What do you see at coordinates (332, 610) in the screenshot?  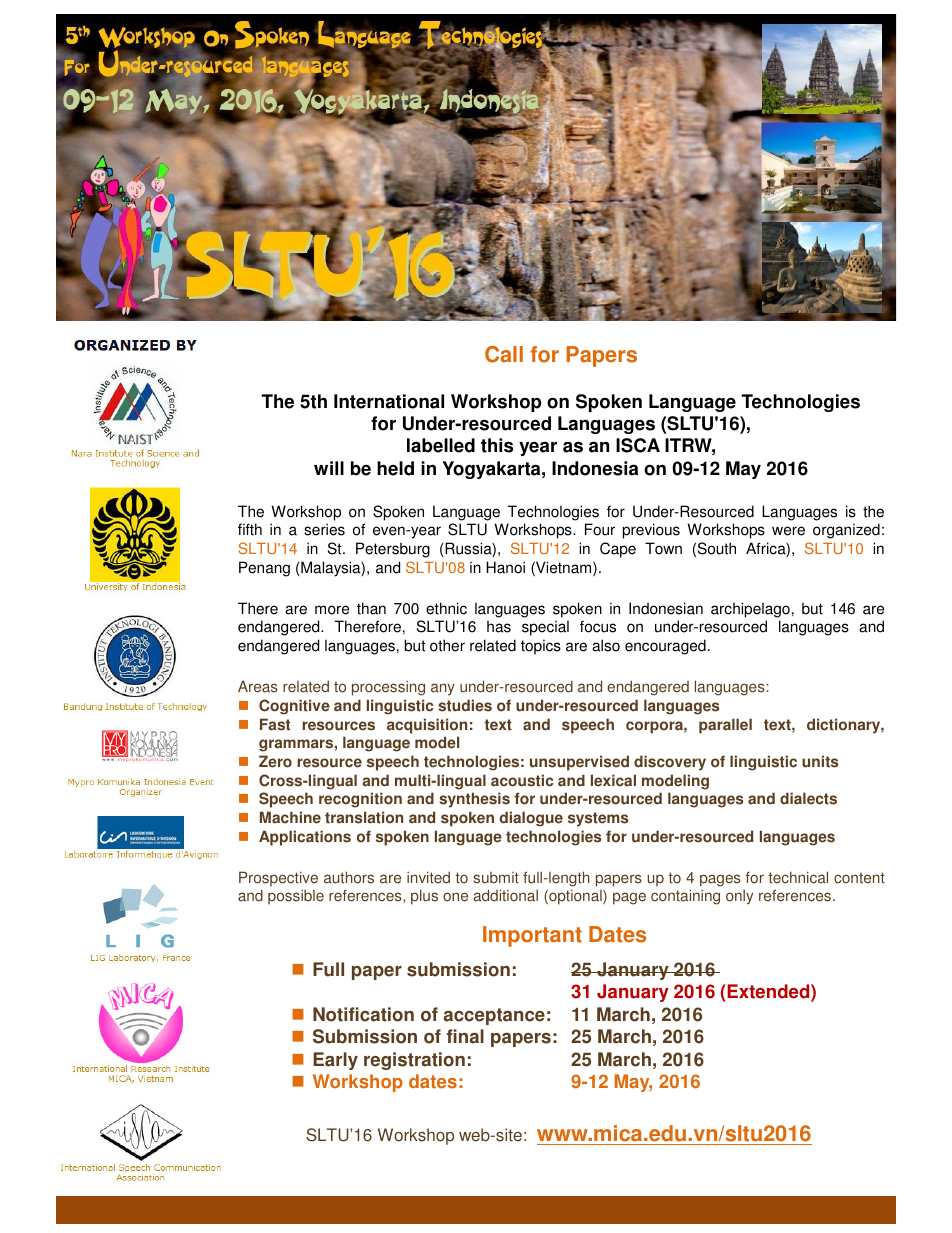 I see `more` at bounding box center [332, 610].
